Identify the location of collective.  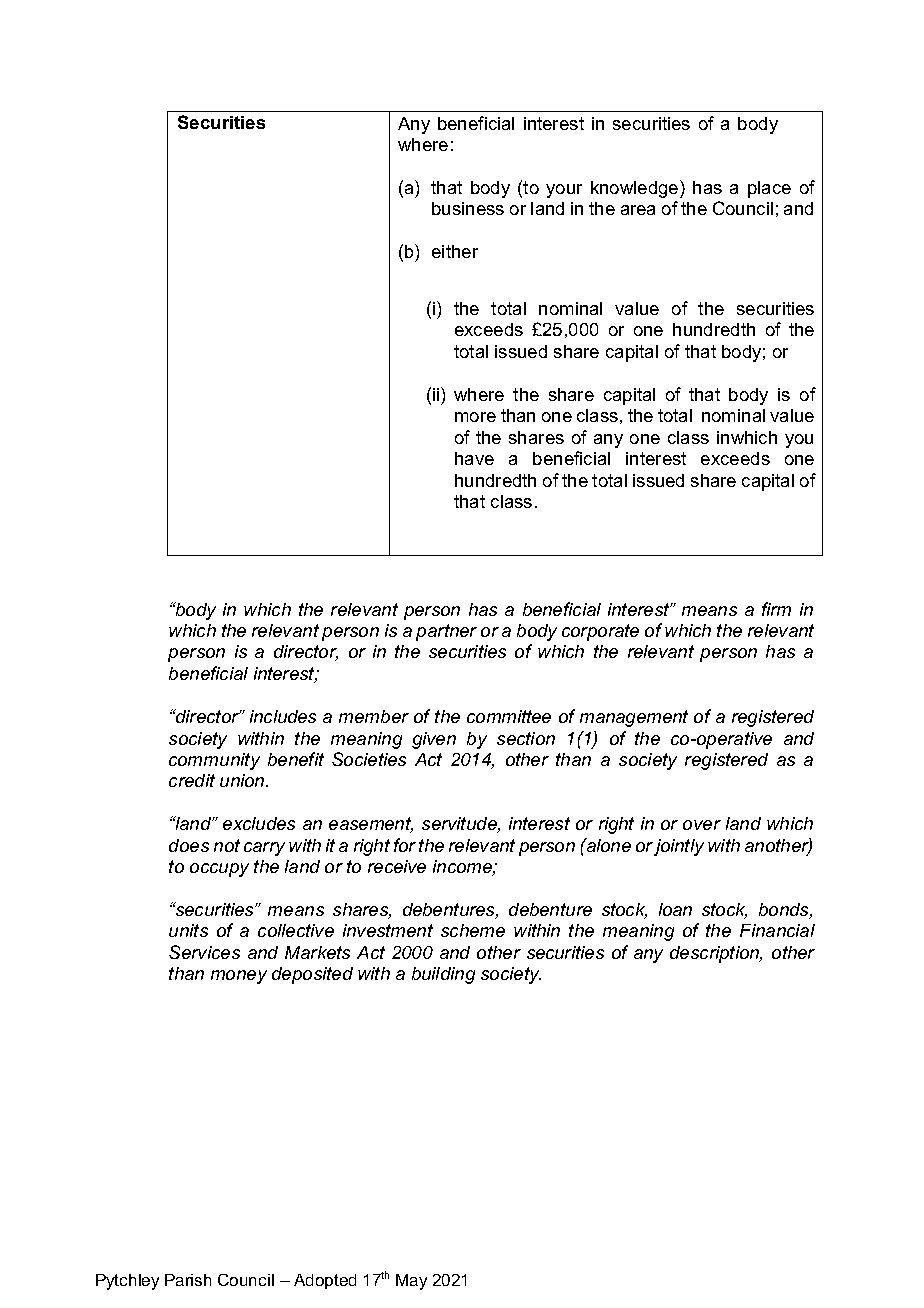
(296, 930).
